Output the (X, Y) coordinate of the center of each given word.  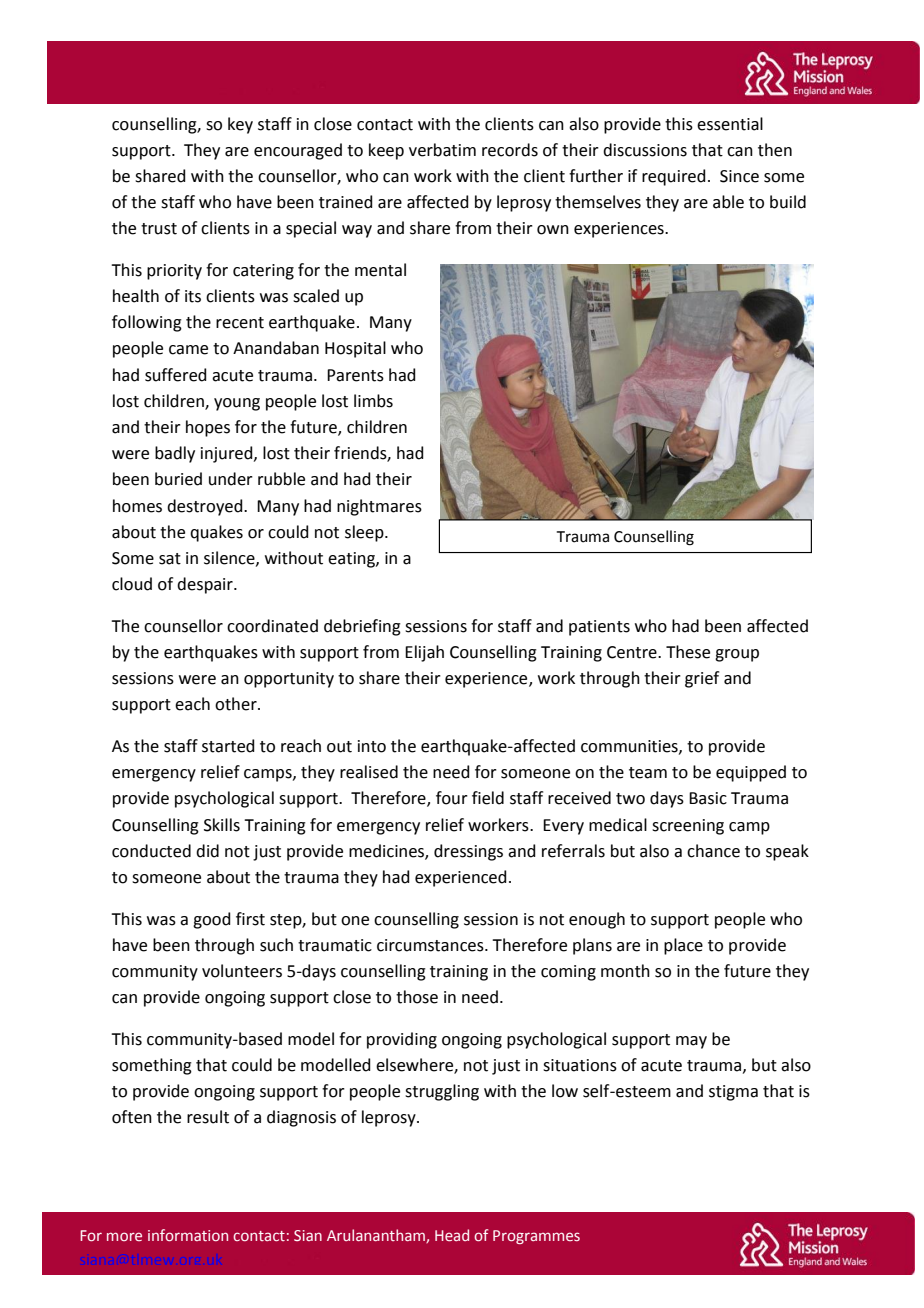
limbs (373, 401)
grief (702, 679)
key (240, 125)
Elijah (424, 653)
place (683, 946)
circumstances (431, 945)
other (237, 704)
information (188, 1235)
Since (739, 176)
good (212, 920)
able (728, 202)
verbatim (442, 150)
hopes (208, 428)
